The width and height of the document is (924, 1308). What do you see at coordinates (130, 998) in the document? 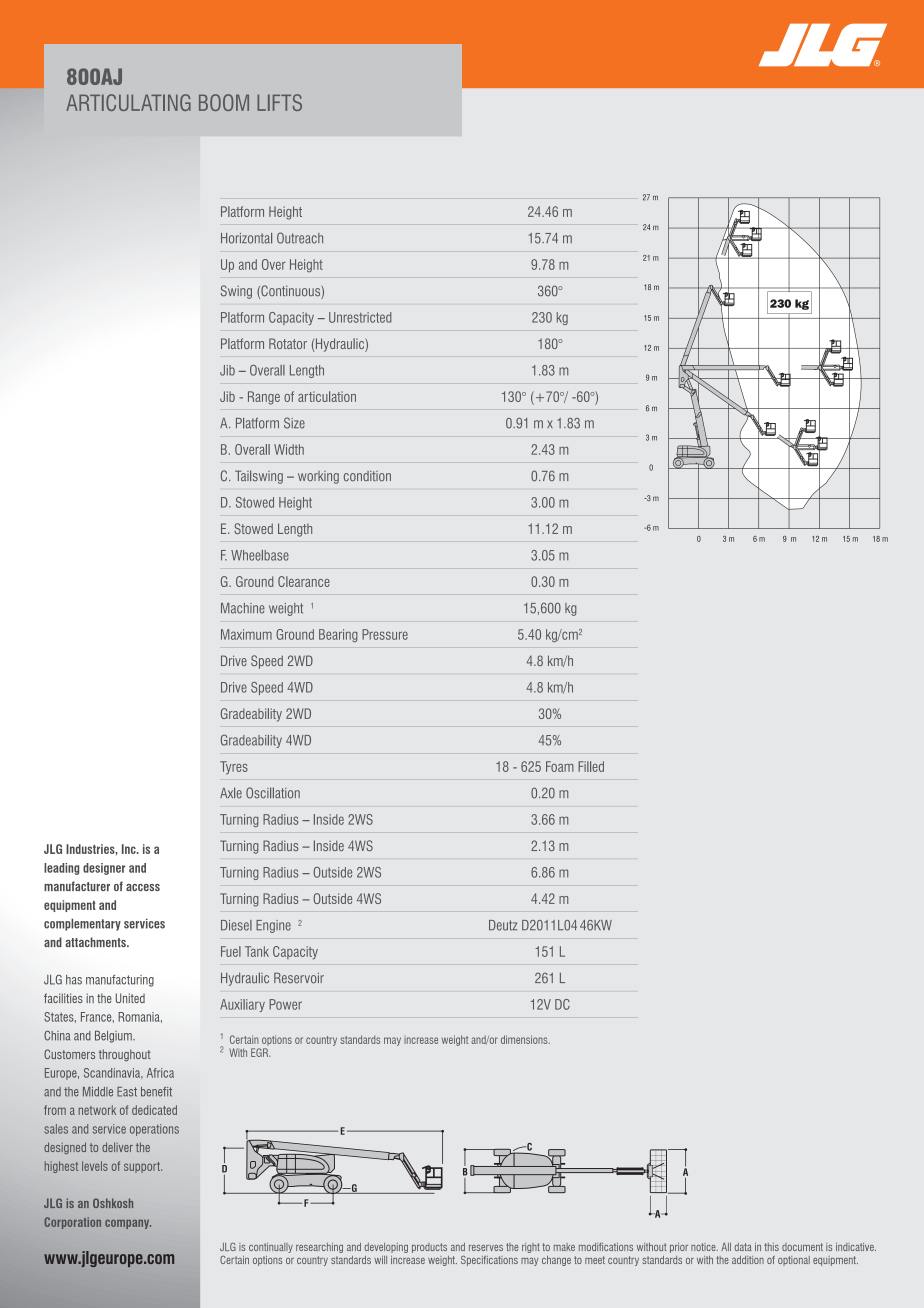
I see `United` at bounding box center [130, 998].
